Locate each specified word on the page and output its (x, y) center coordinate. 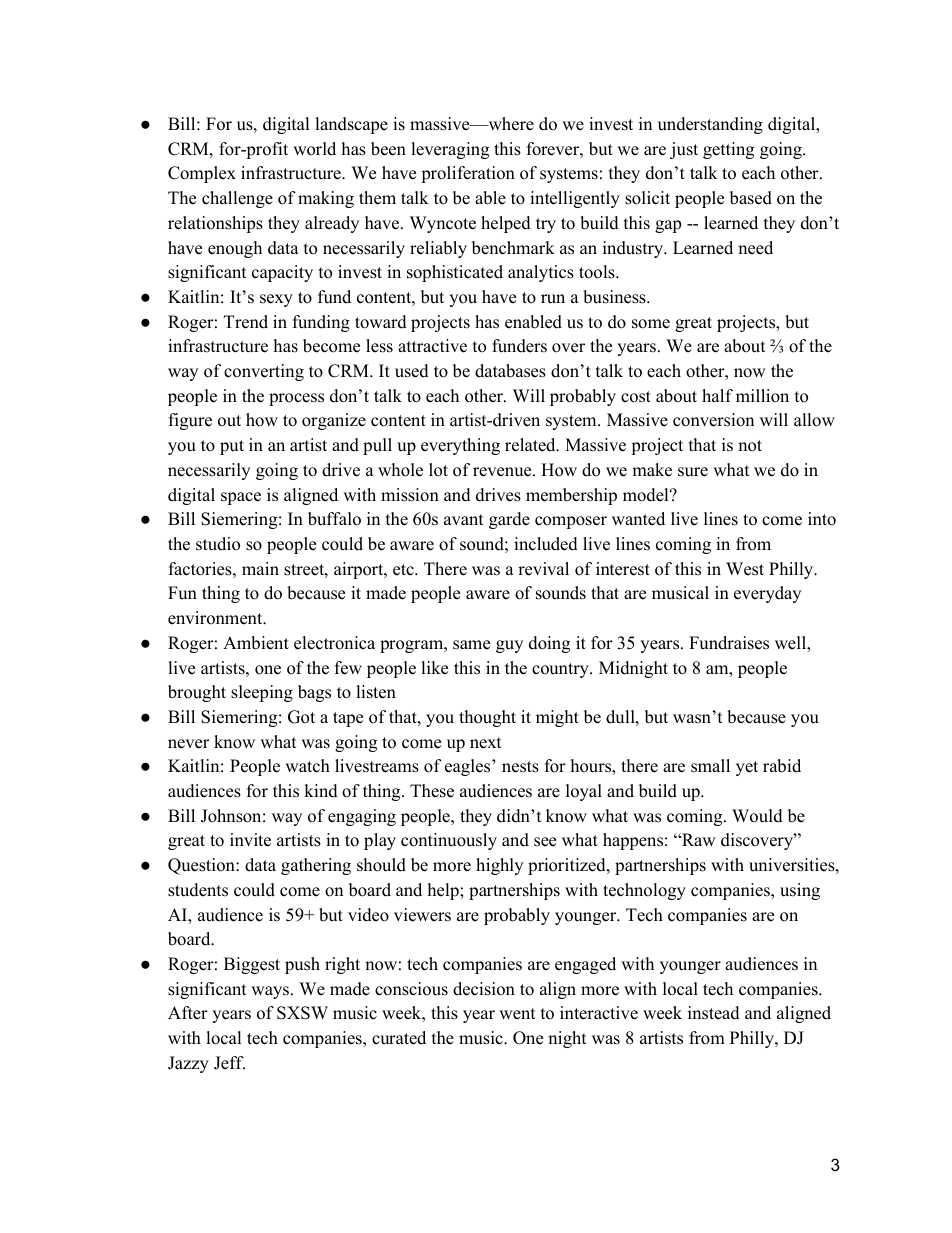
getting (728, 150)
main (260, 568)
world (314, 149)
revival (543, 569)
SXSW (302, 1013)
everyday (767, 594)
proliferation (468, 174)
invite (250, 840)
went (517, 1014)
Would (757, 816)
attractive (432, 346)
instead (714, 1013)
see (545, 842)
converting (264, 372)
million (762, 396)
